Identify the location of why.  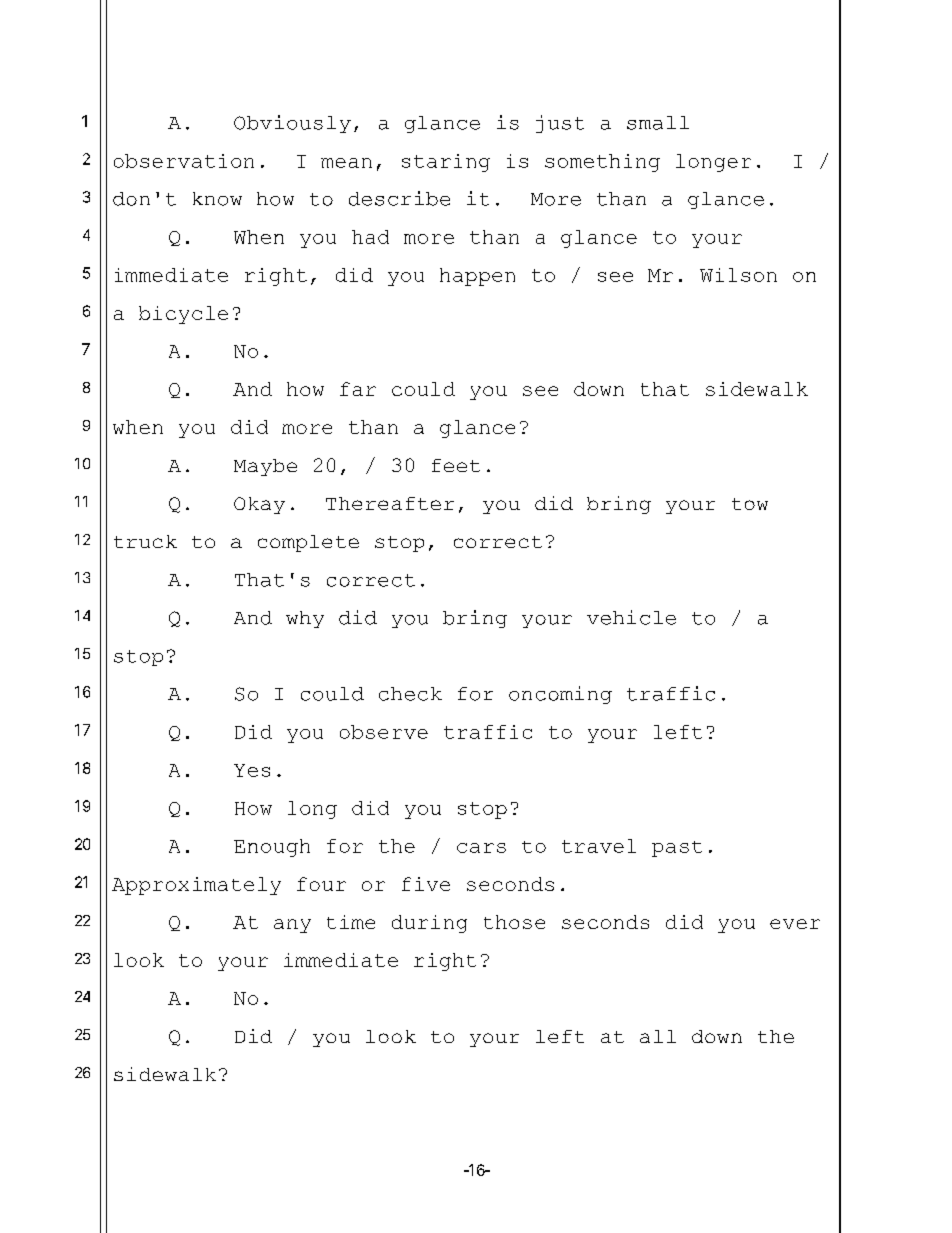
(305, 619).
